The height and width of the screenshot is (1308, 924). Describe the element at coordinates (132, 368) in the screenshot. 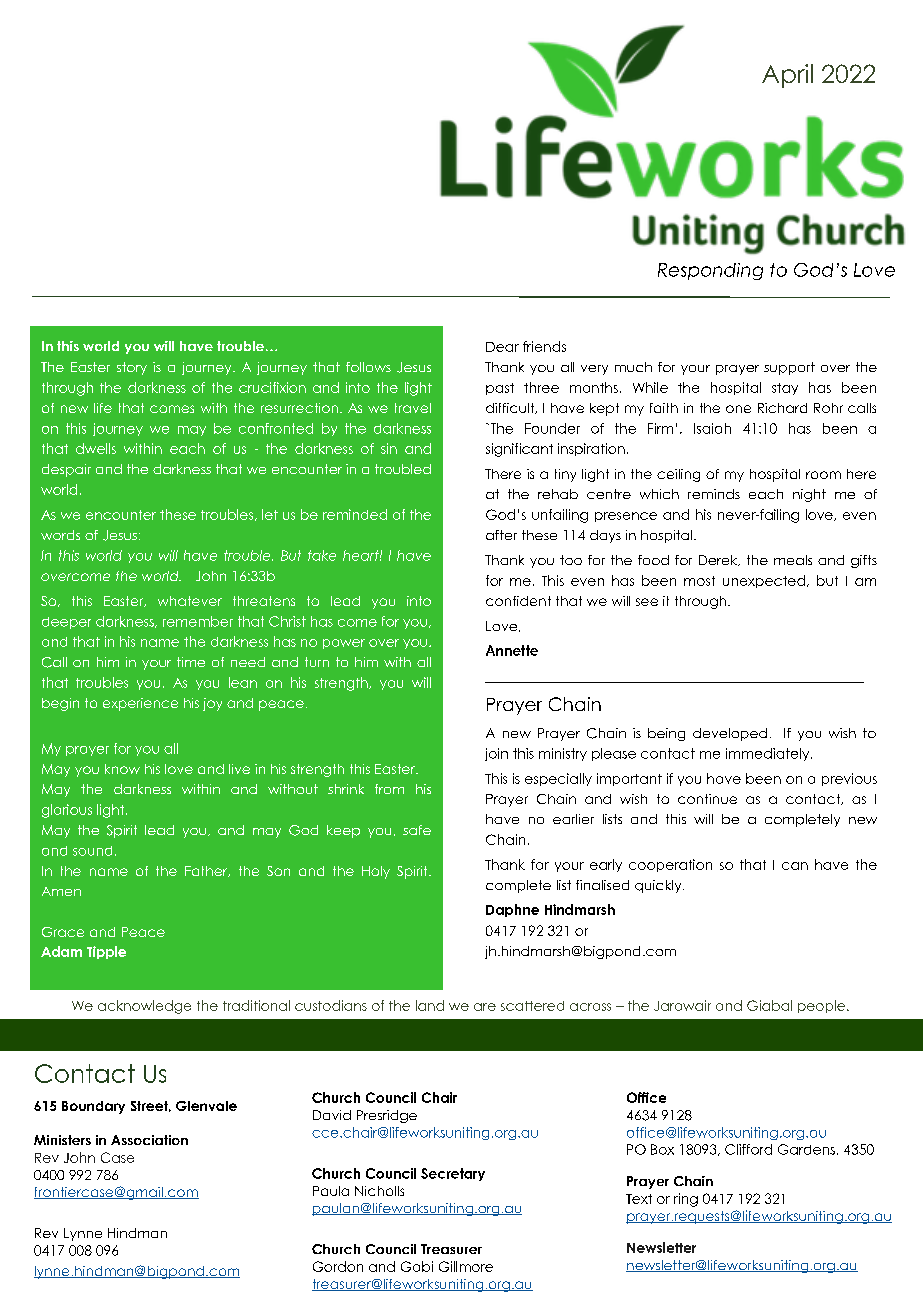

I see `story` at that location.
